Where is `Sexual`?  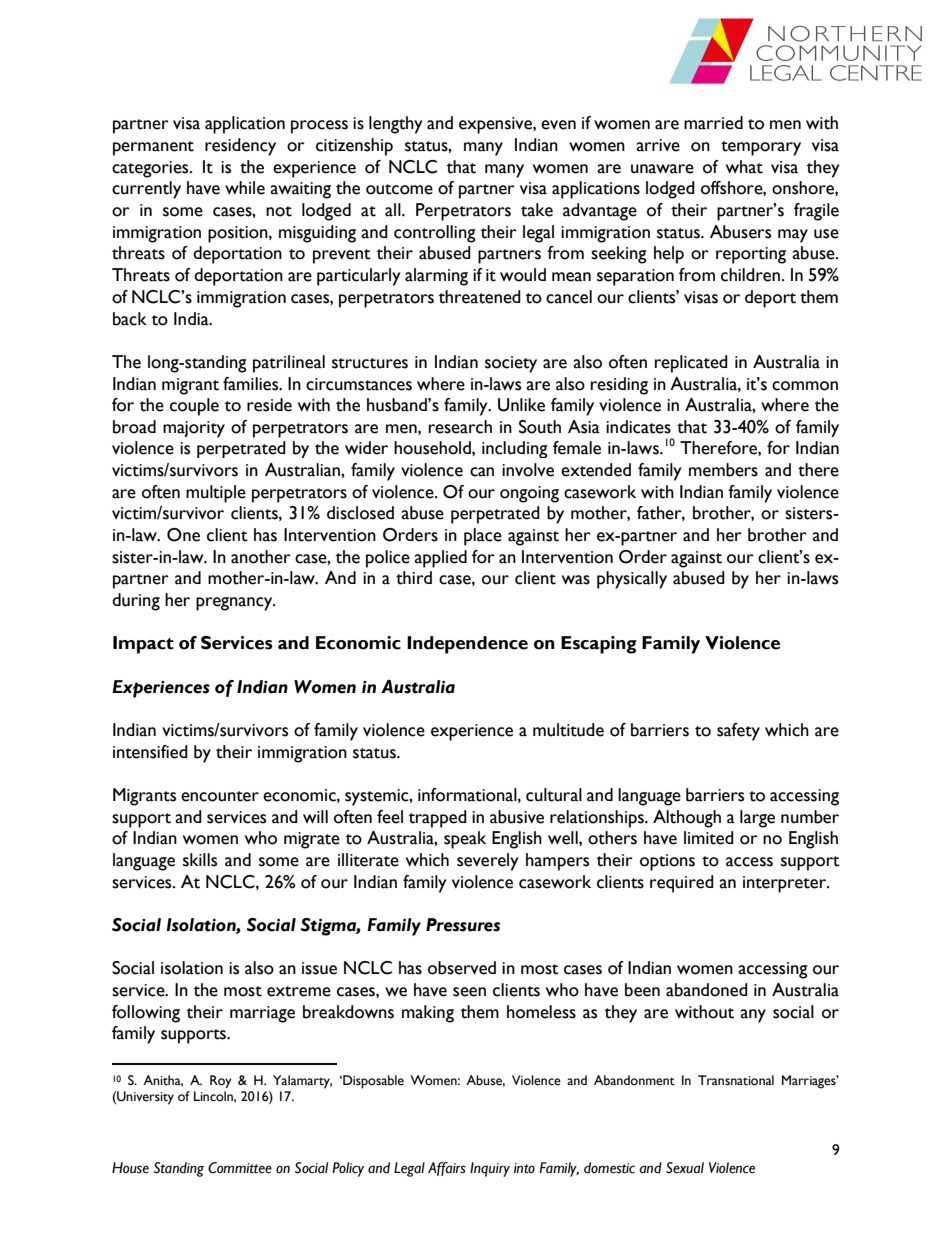
Sexual is located at coordinates (685, 1168).
